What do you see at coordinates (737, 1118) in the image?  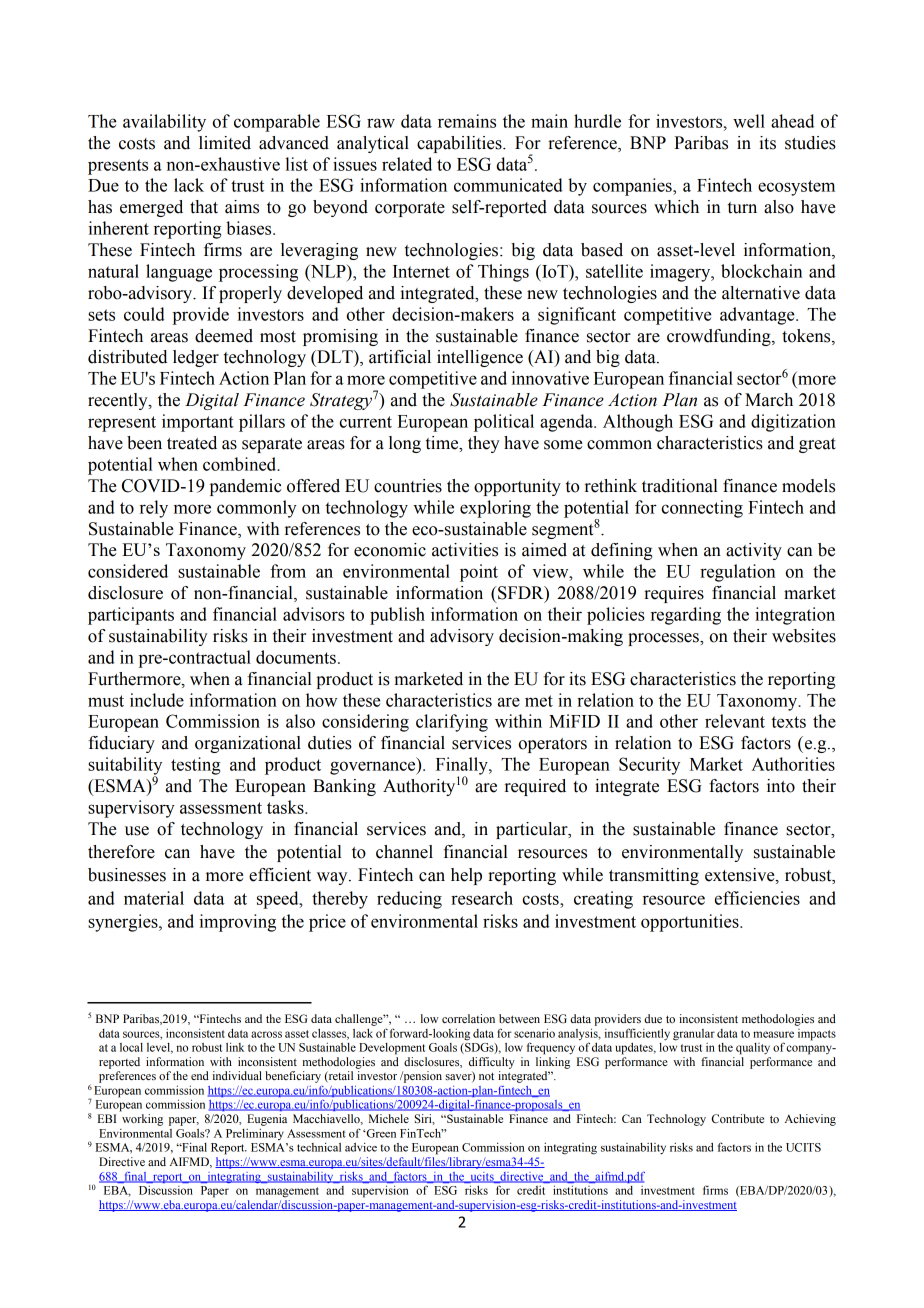 I see `Contribute` at bounding box center [737, 1118].
